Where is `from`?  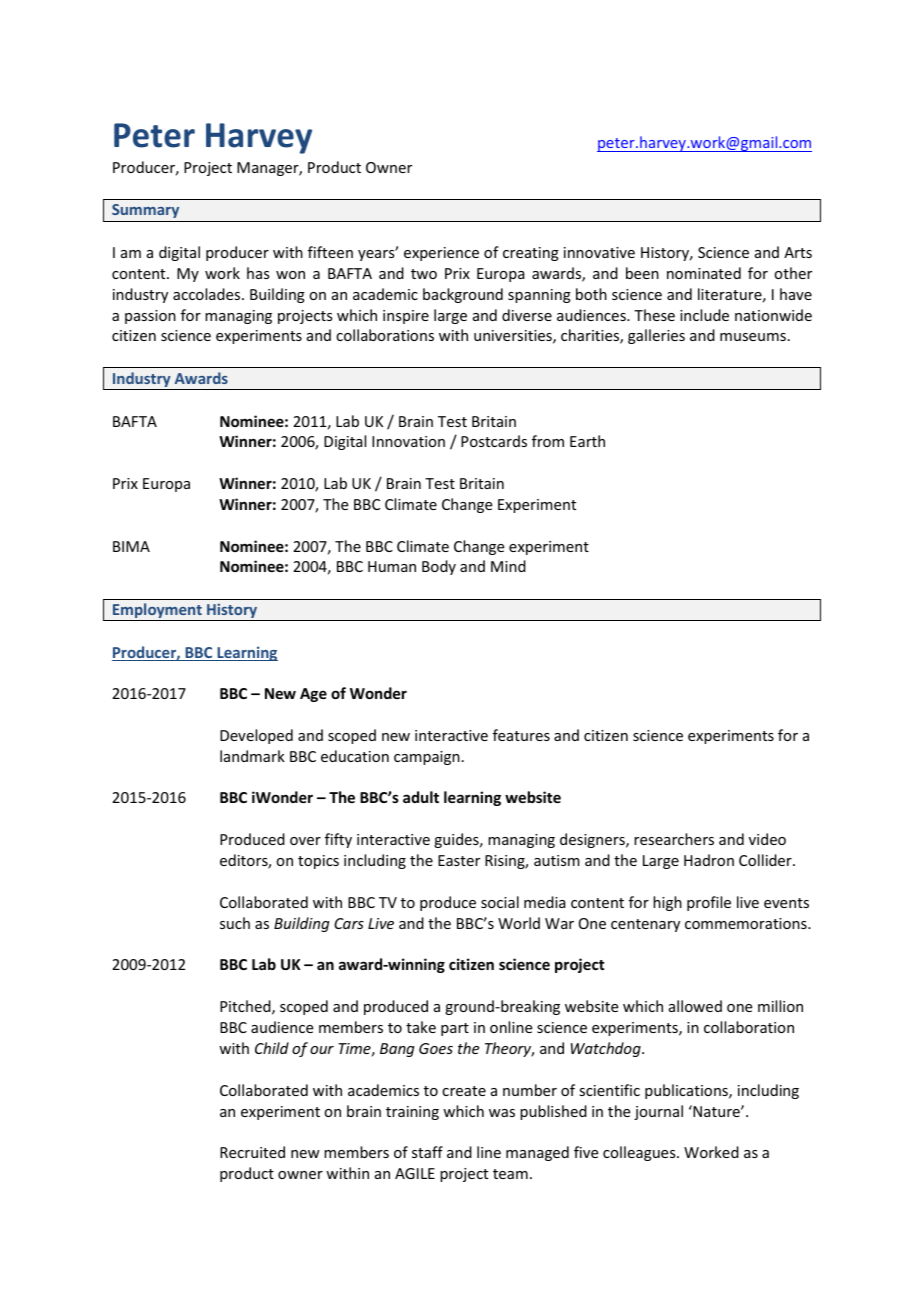 from is located at coordinates (548, 441).
